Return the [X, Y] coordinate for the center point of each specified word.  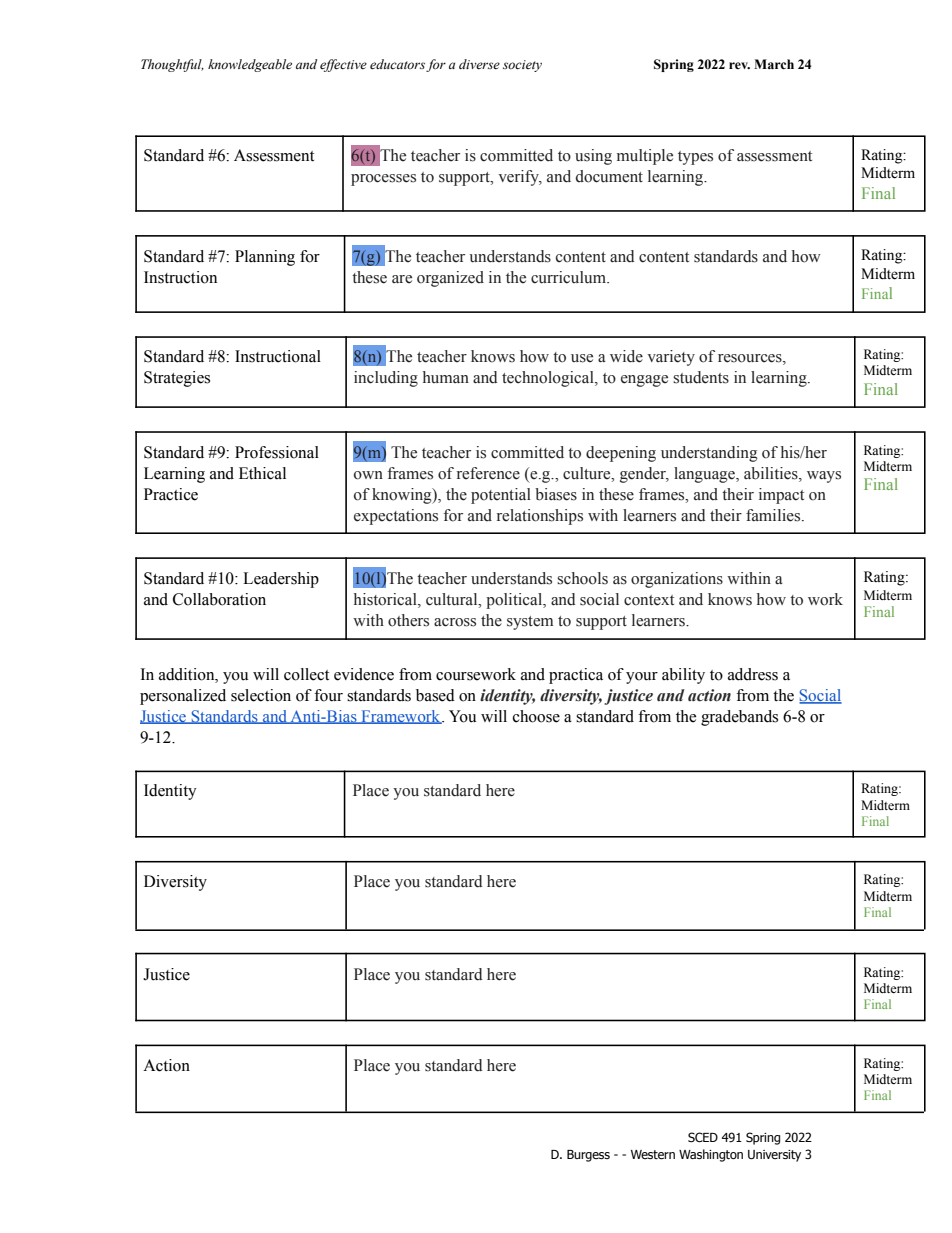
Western [653, 1155]
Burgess [588, 1156]
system [530, 623]
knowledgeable [250, 65]
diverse [479, 64]
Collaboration [219, 599]
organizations [677, 580]
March [774, 64]
